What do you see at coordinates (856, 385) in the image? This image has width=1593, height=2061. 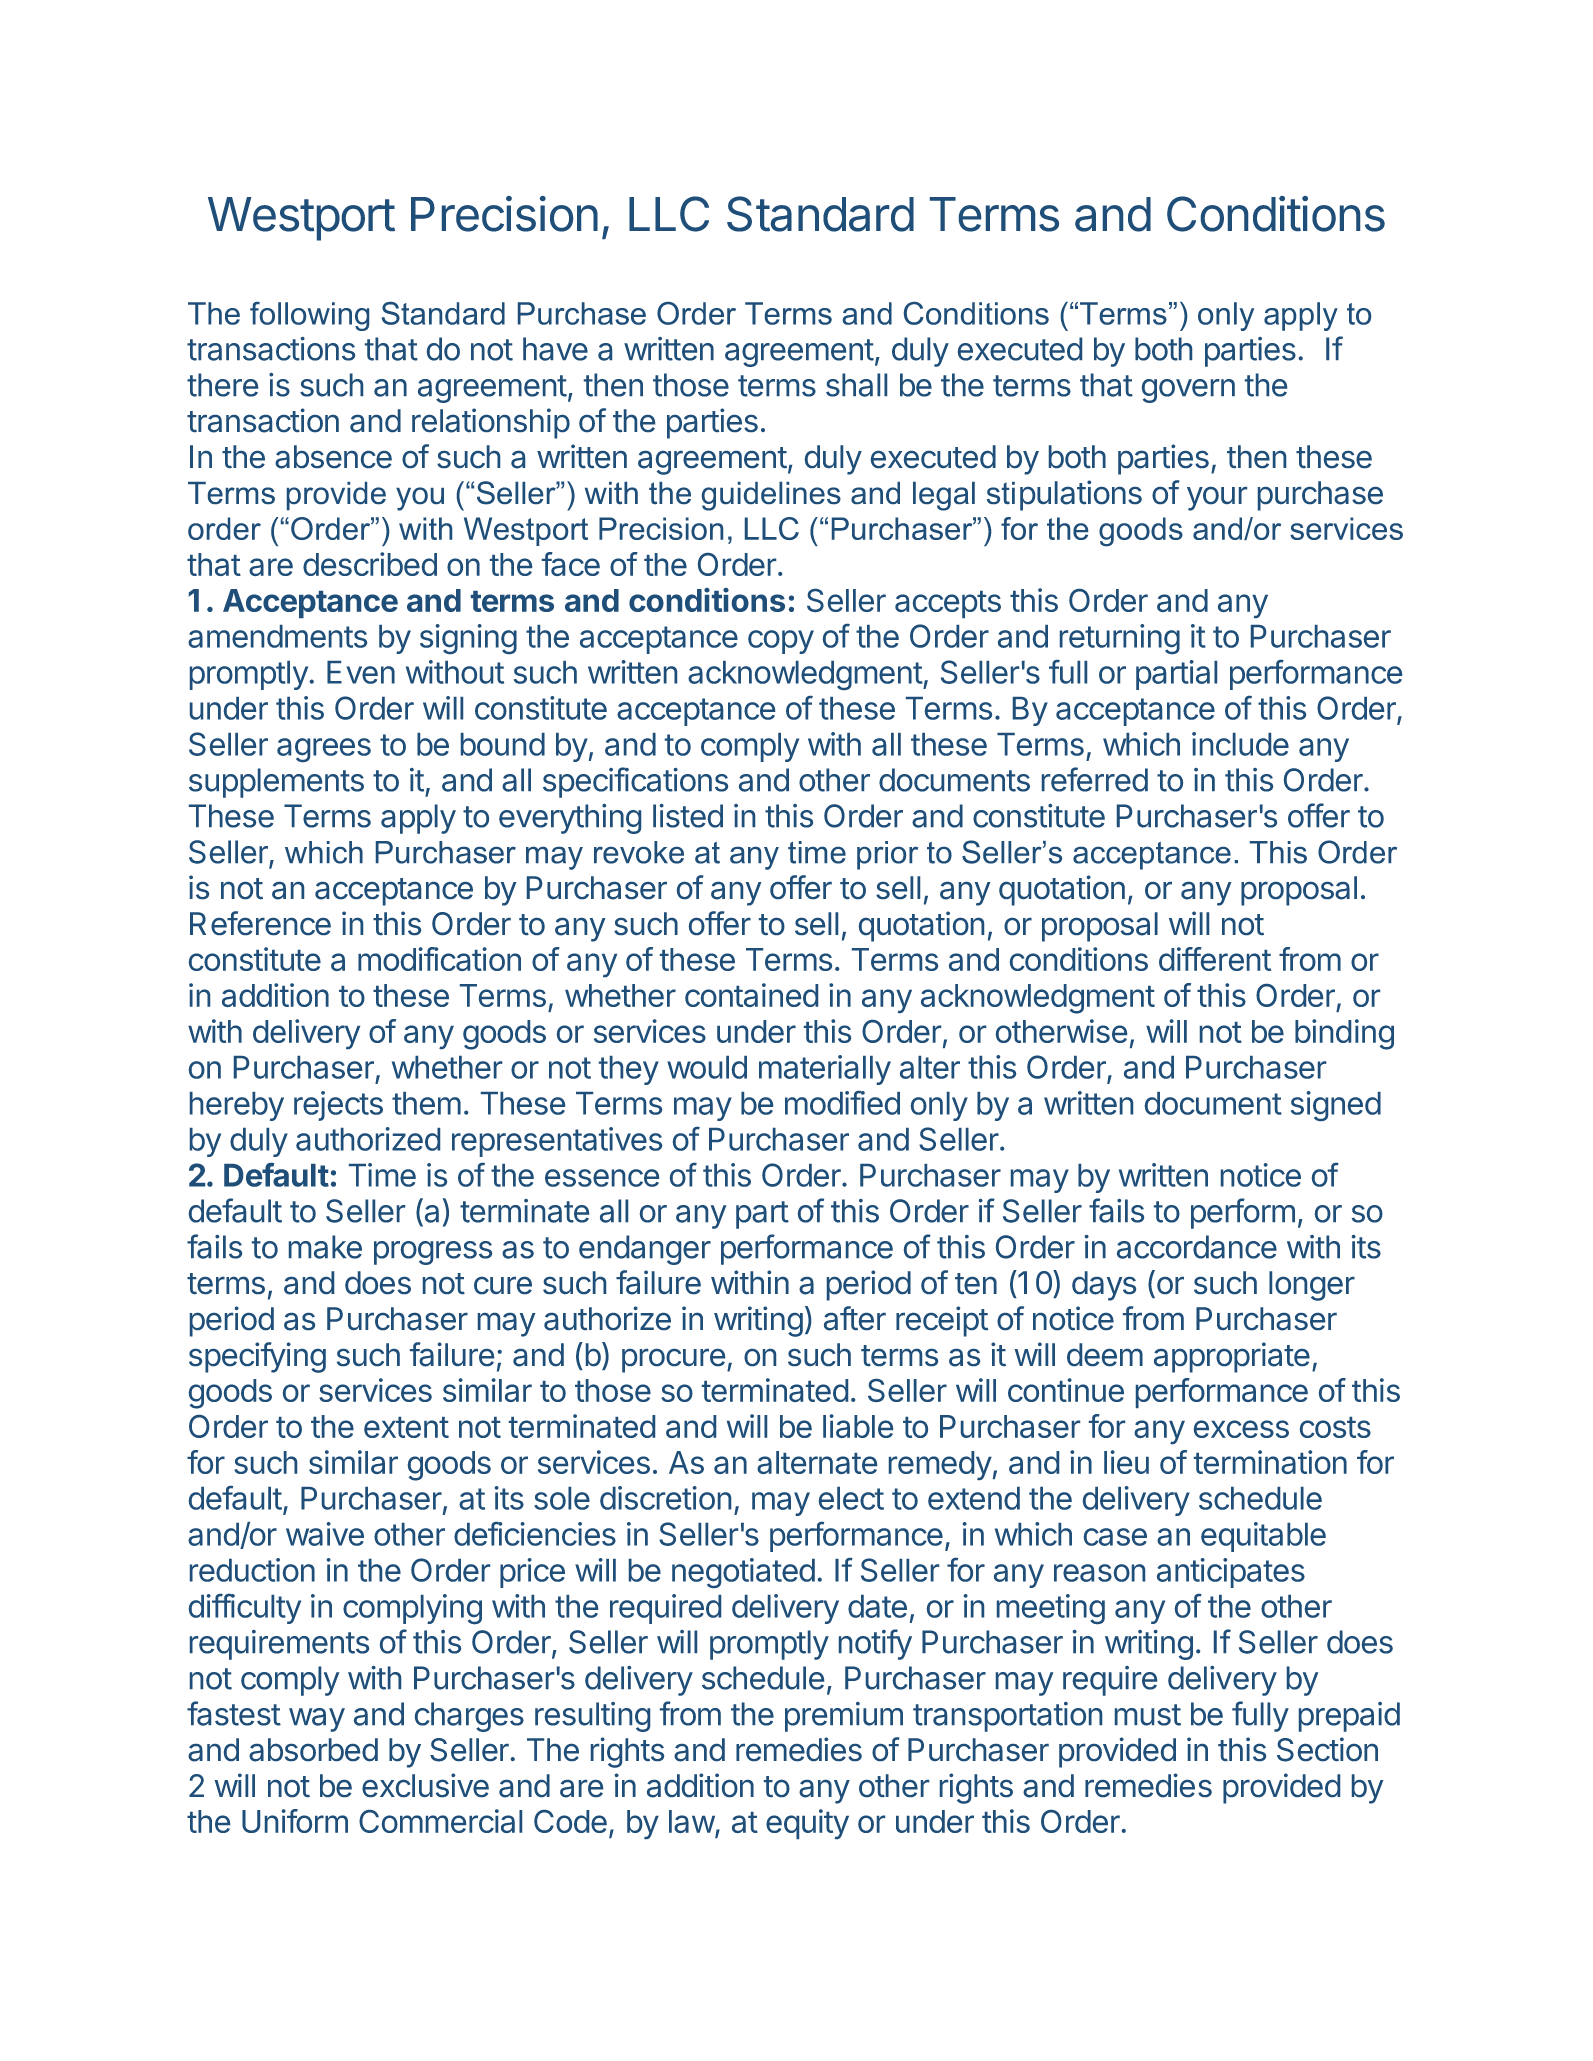 I see `shall` at bounding box center [856, 385].
